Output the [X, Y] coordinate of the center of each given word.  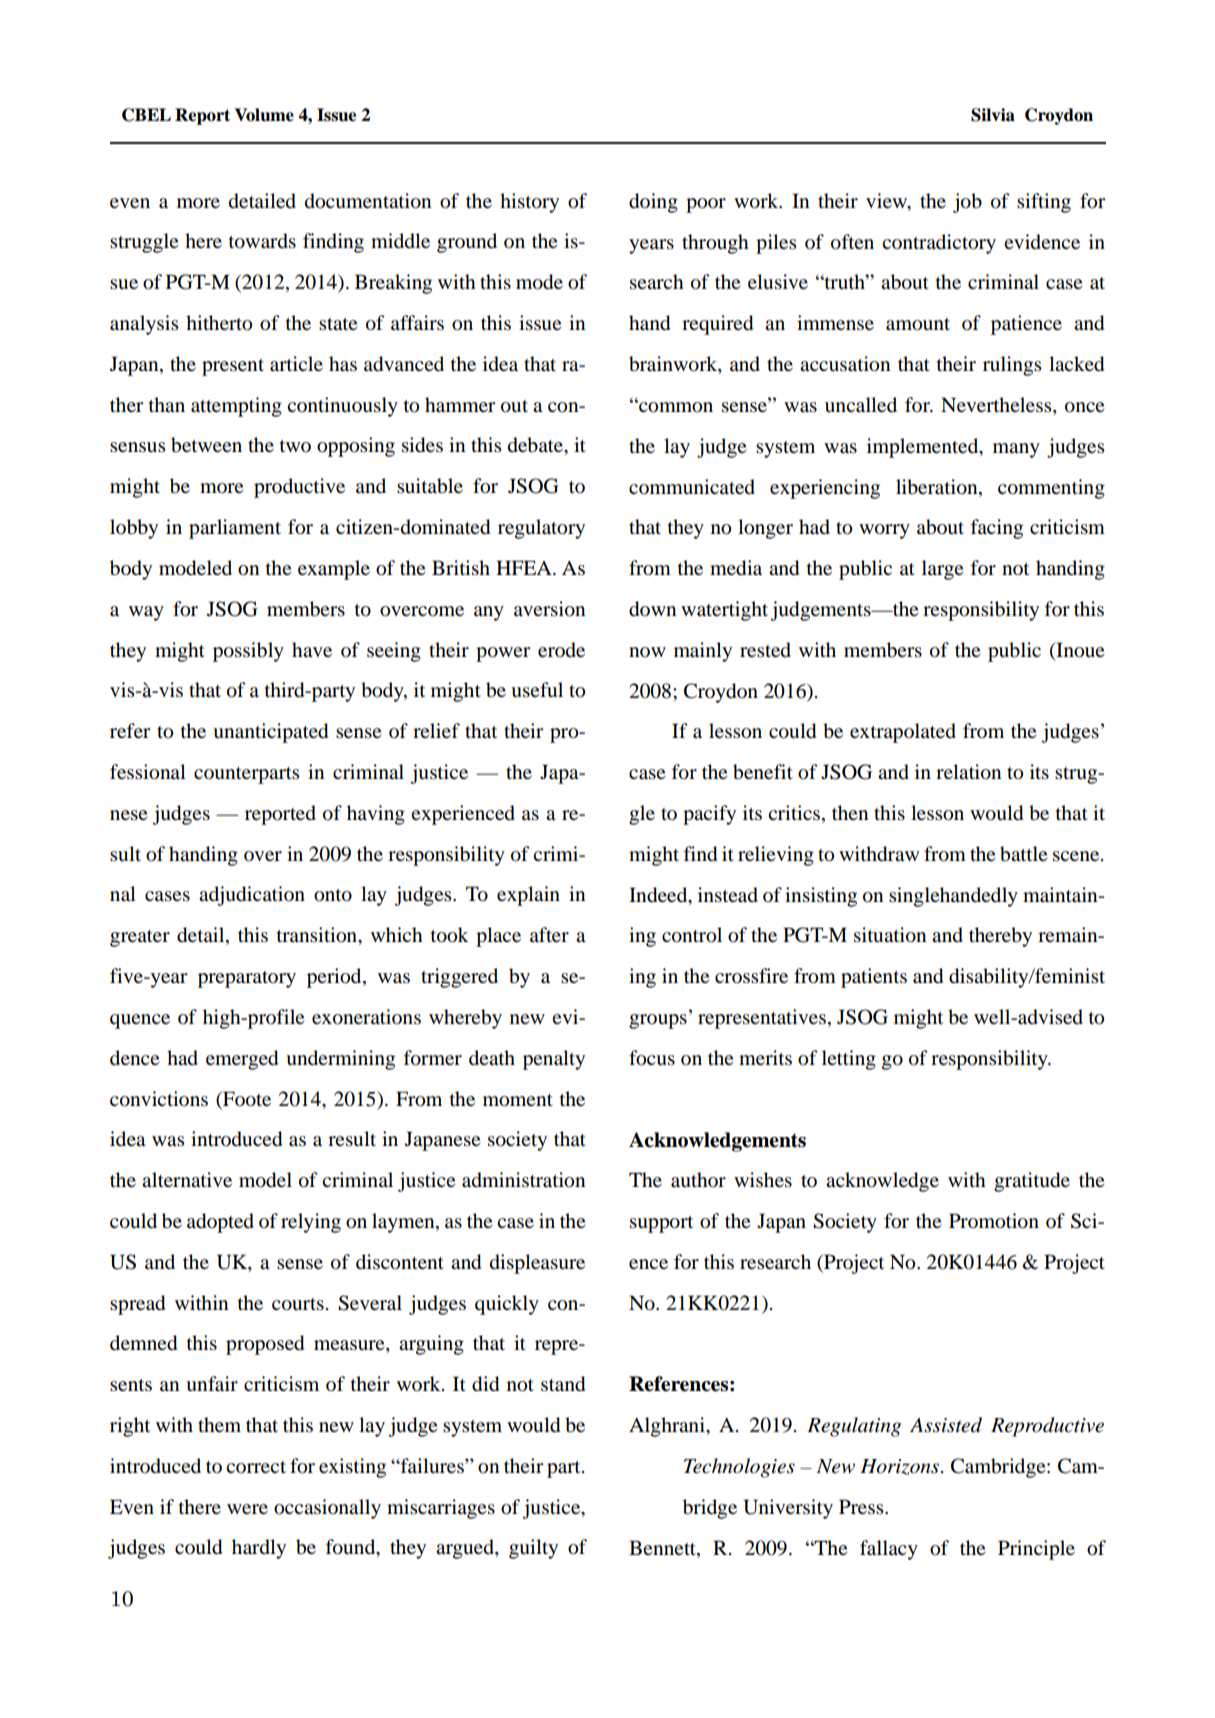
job [967, 203]
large [942, 570]
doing [653, 203]
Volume [264, 115]
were [247, 1509]
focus [652, 1058]
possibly [248, 652]
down [652, 609]
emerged [242, 1060]
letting [849, 1060]
